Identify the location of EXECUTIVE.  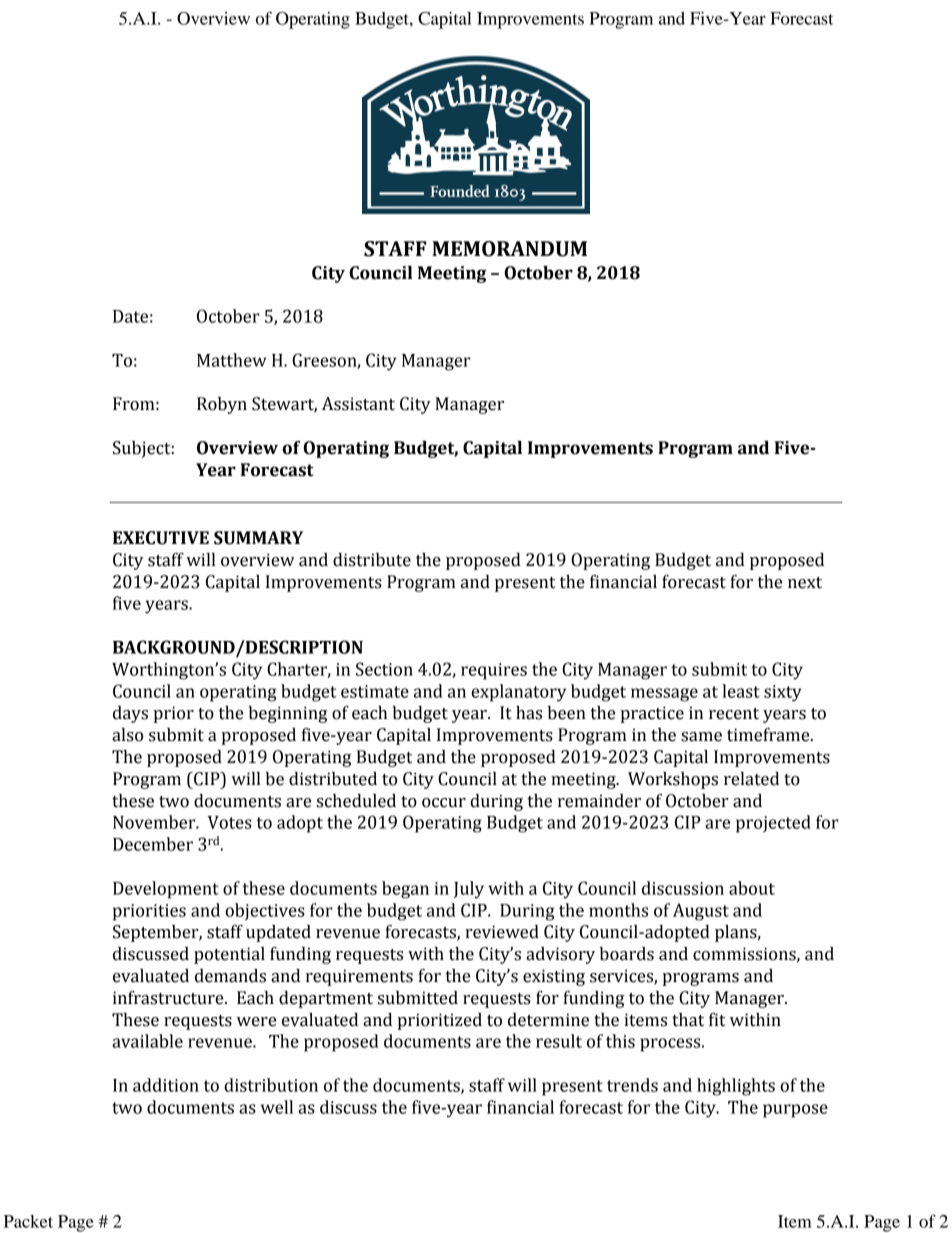
(161, 538).
